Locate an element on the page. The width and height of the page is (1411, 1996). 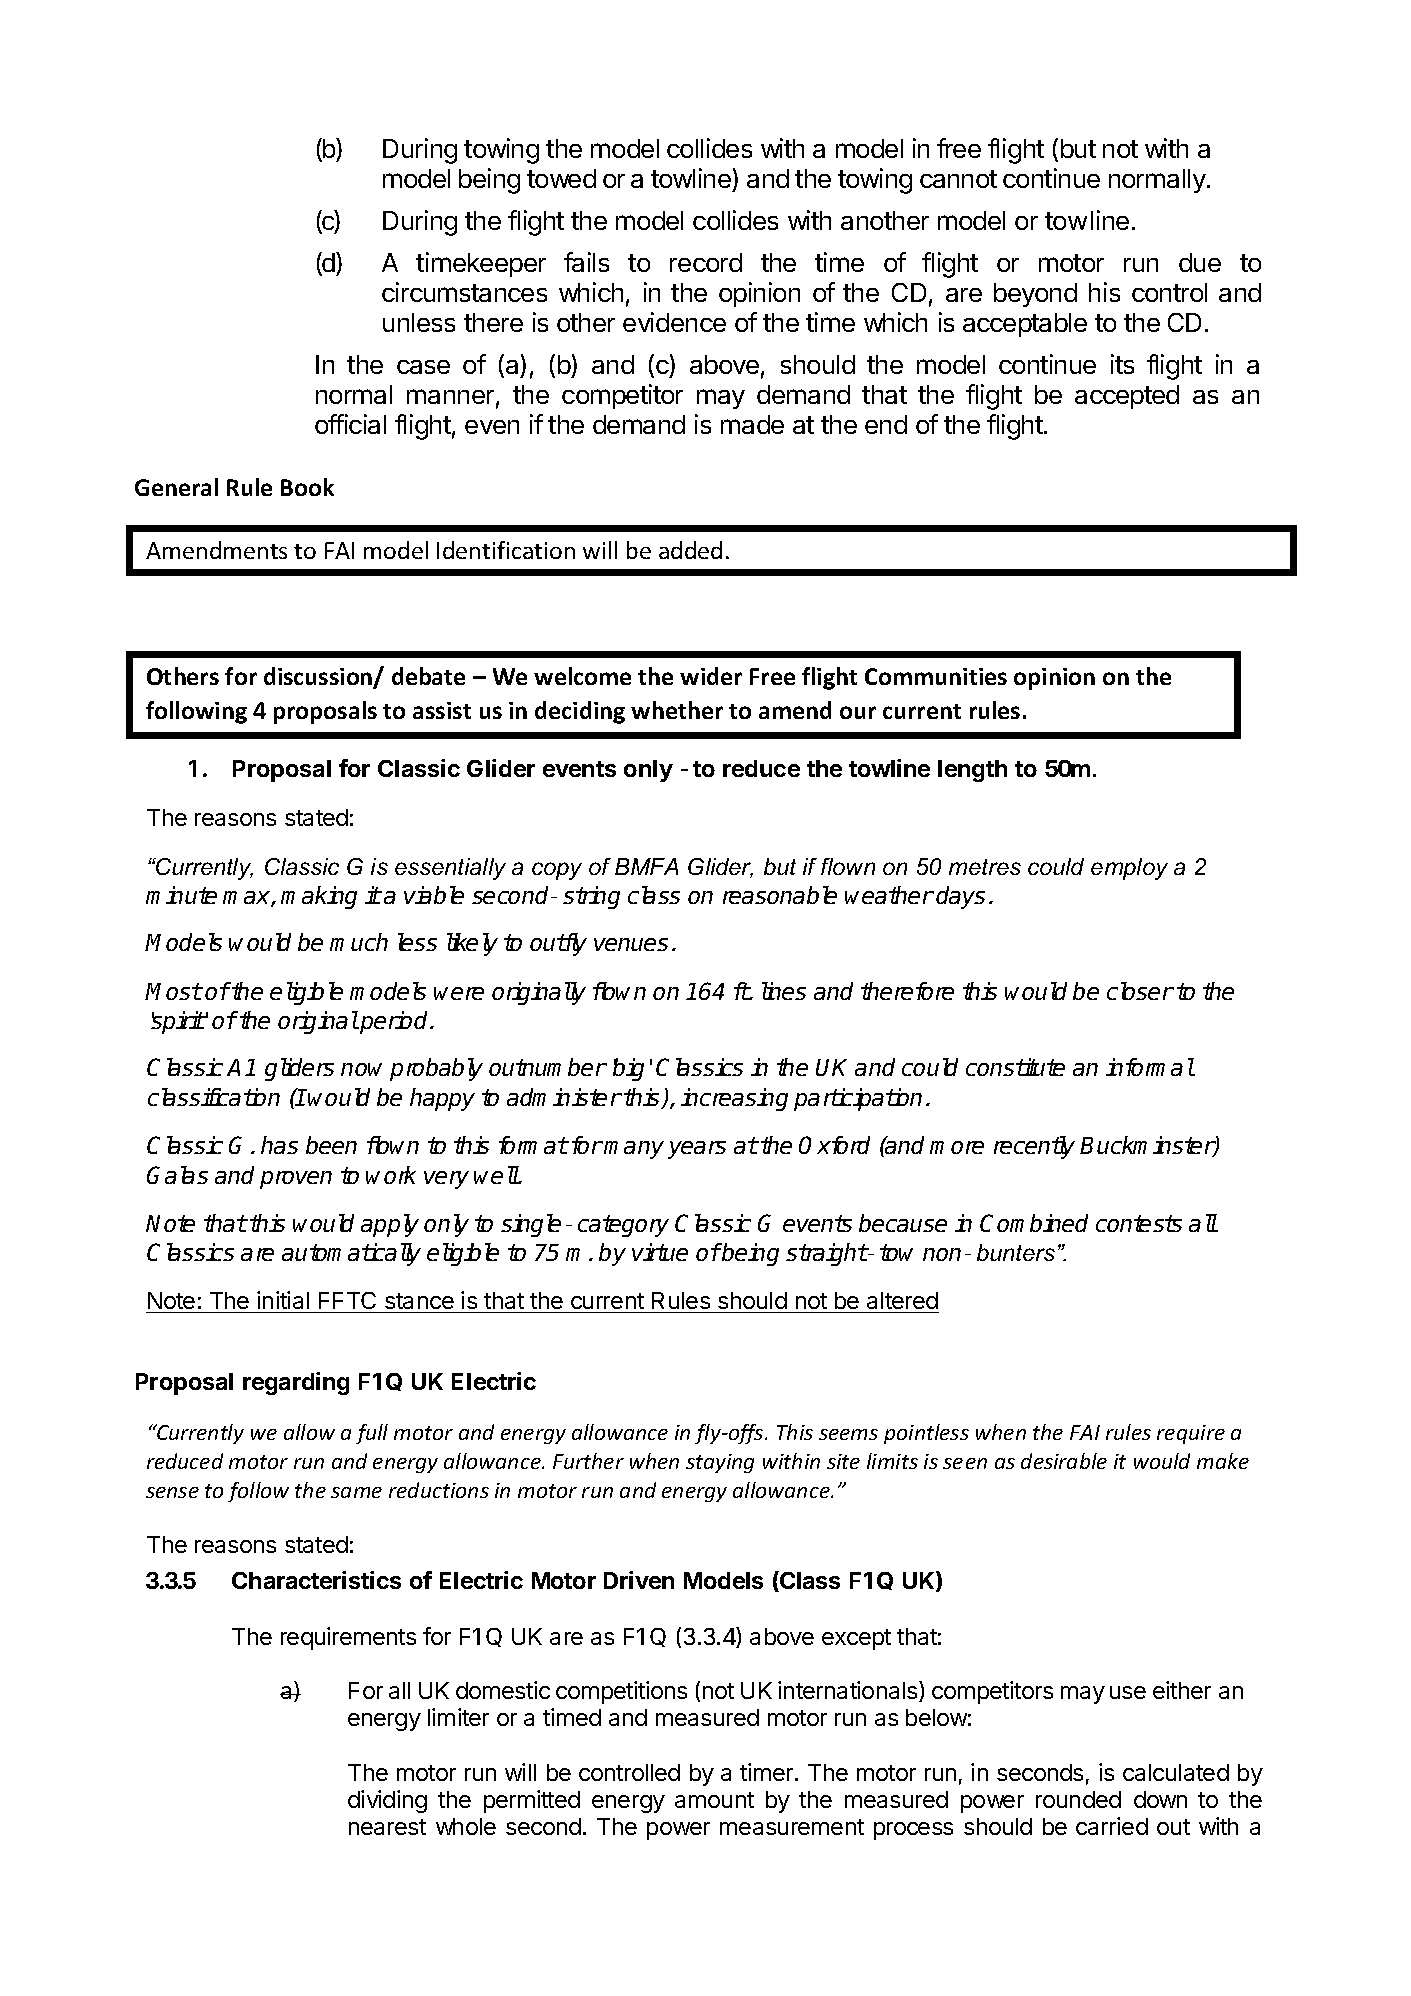
beyond is located at coordinates (1035, 295).
